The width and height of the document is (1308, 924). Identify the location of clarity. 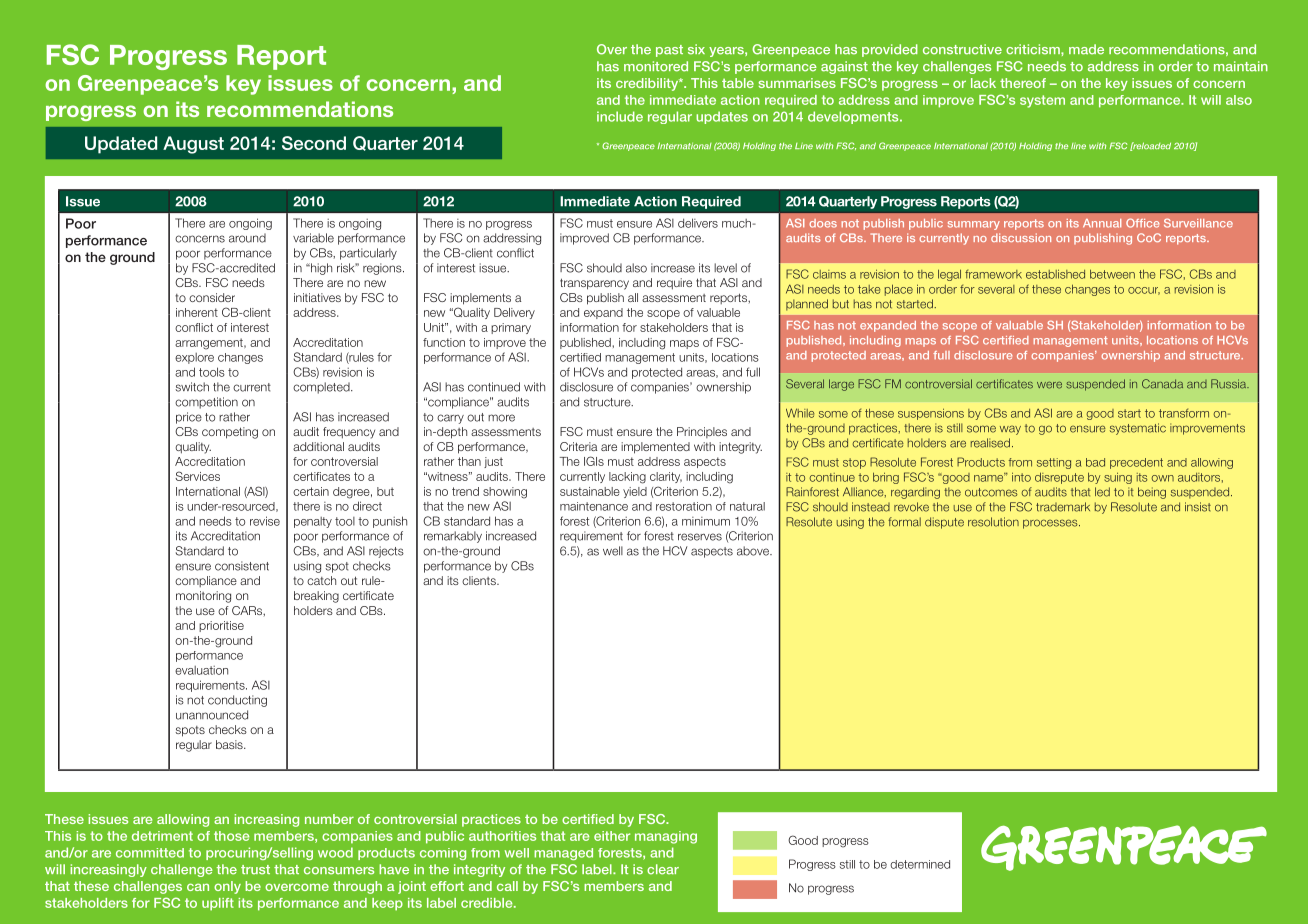
(666, 477).
